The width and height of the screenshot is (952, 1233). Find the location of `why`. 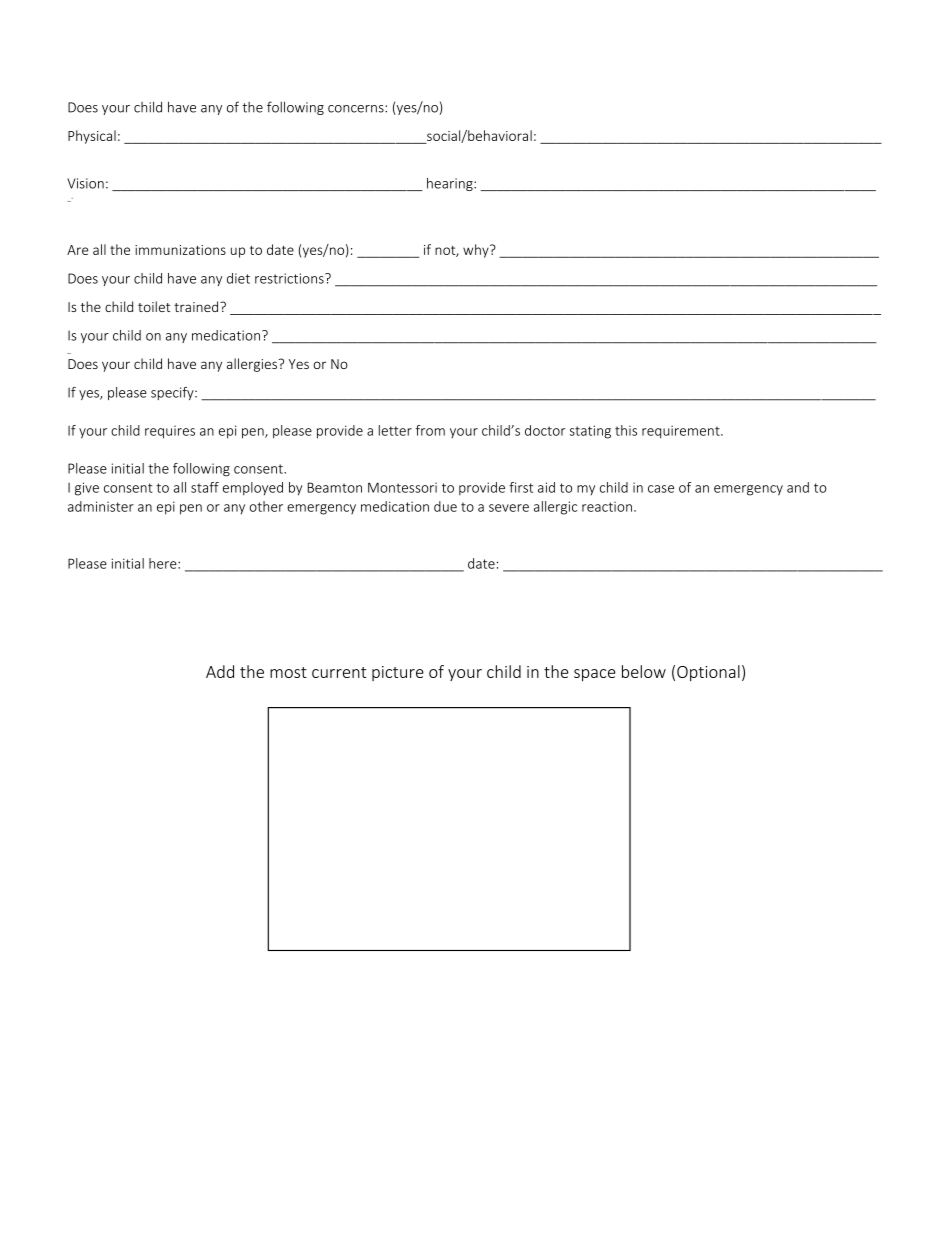

why is located at coordinates (477, 251).
